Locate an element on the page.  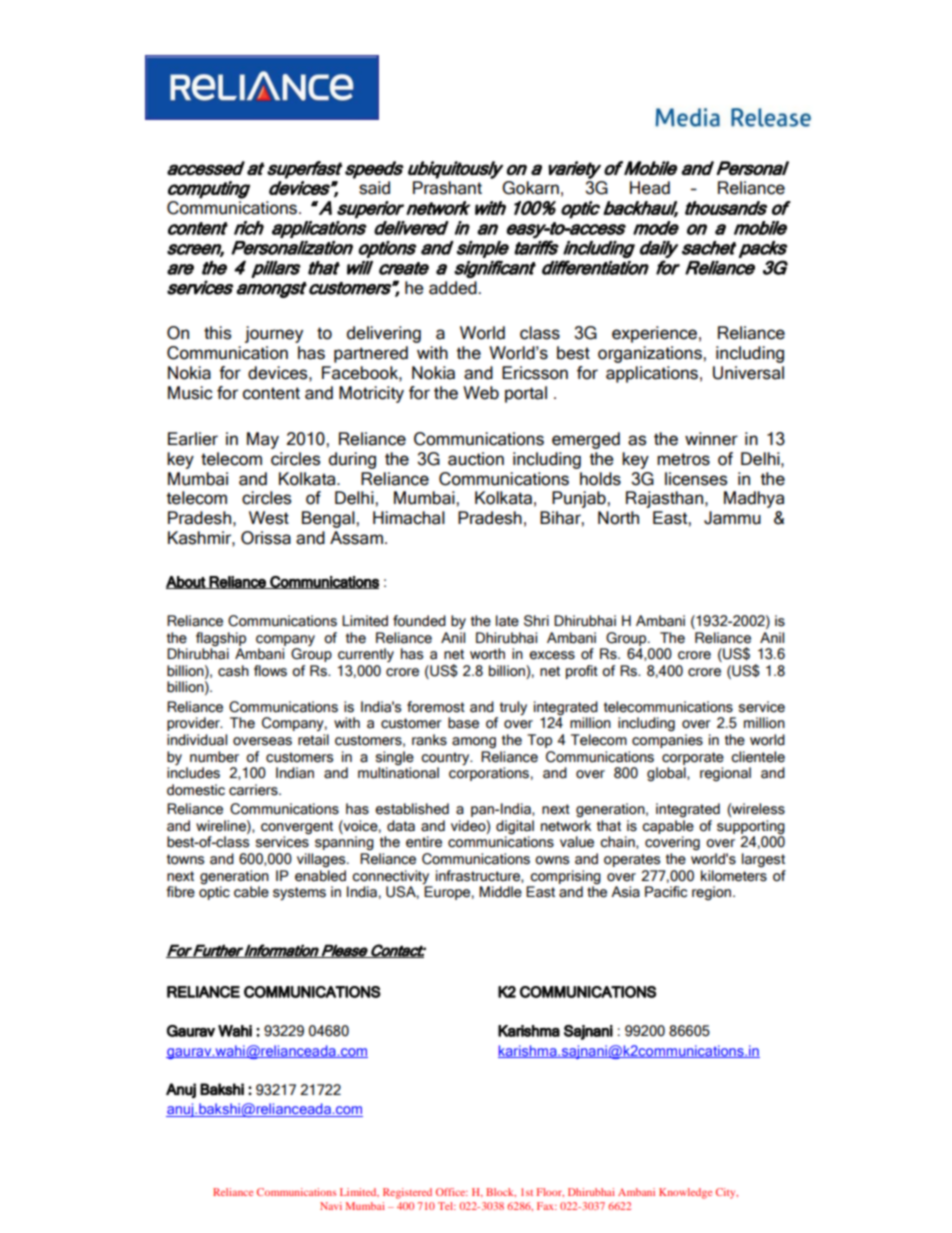
base is located at coordinates (463, 723).
